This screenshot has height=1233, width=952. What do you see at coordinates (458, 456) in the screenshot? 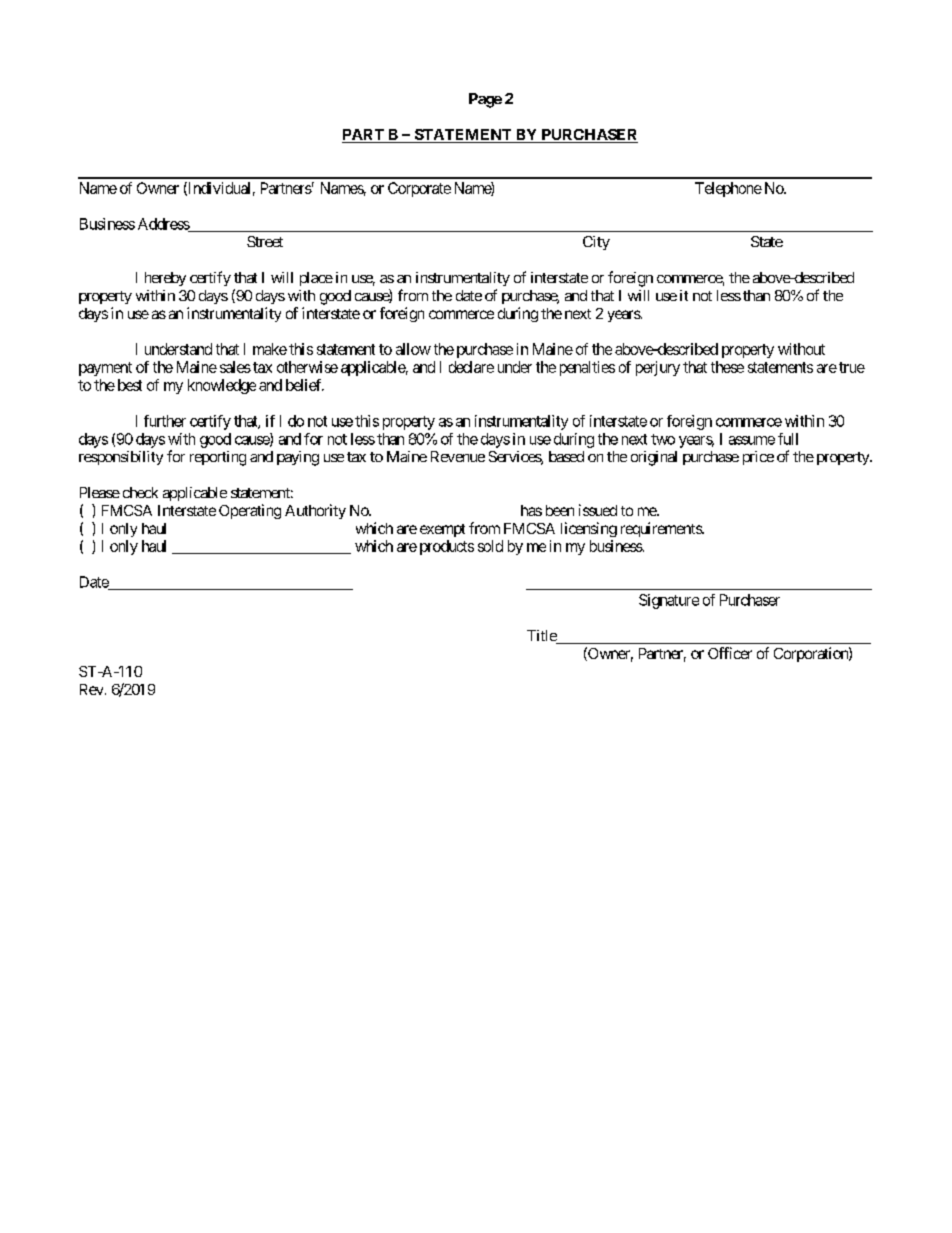
I see `Revenue` at bounding box center [458, 456].
